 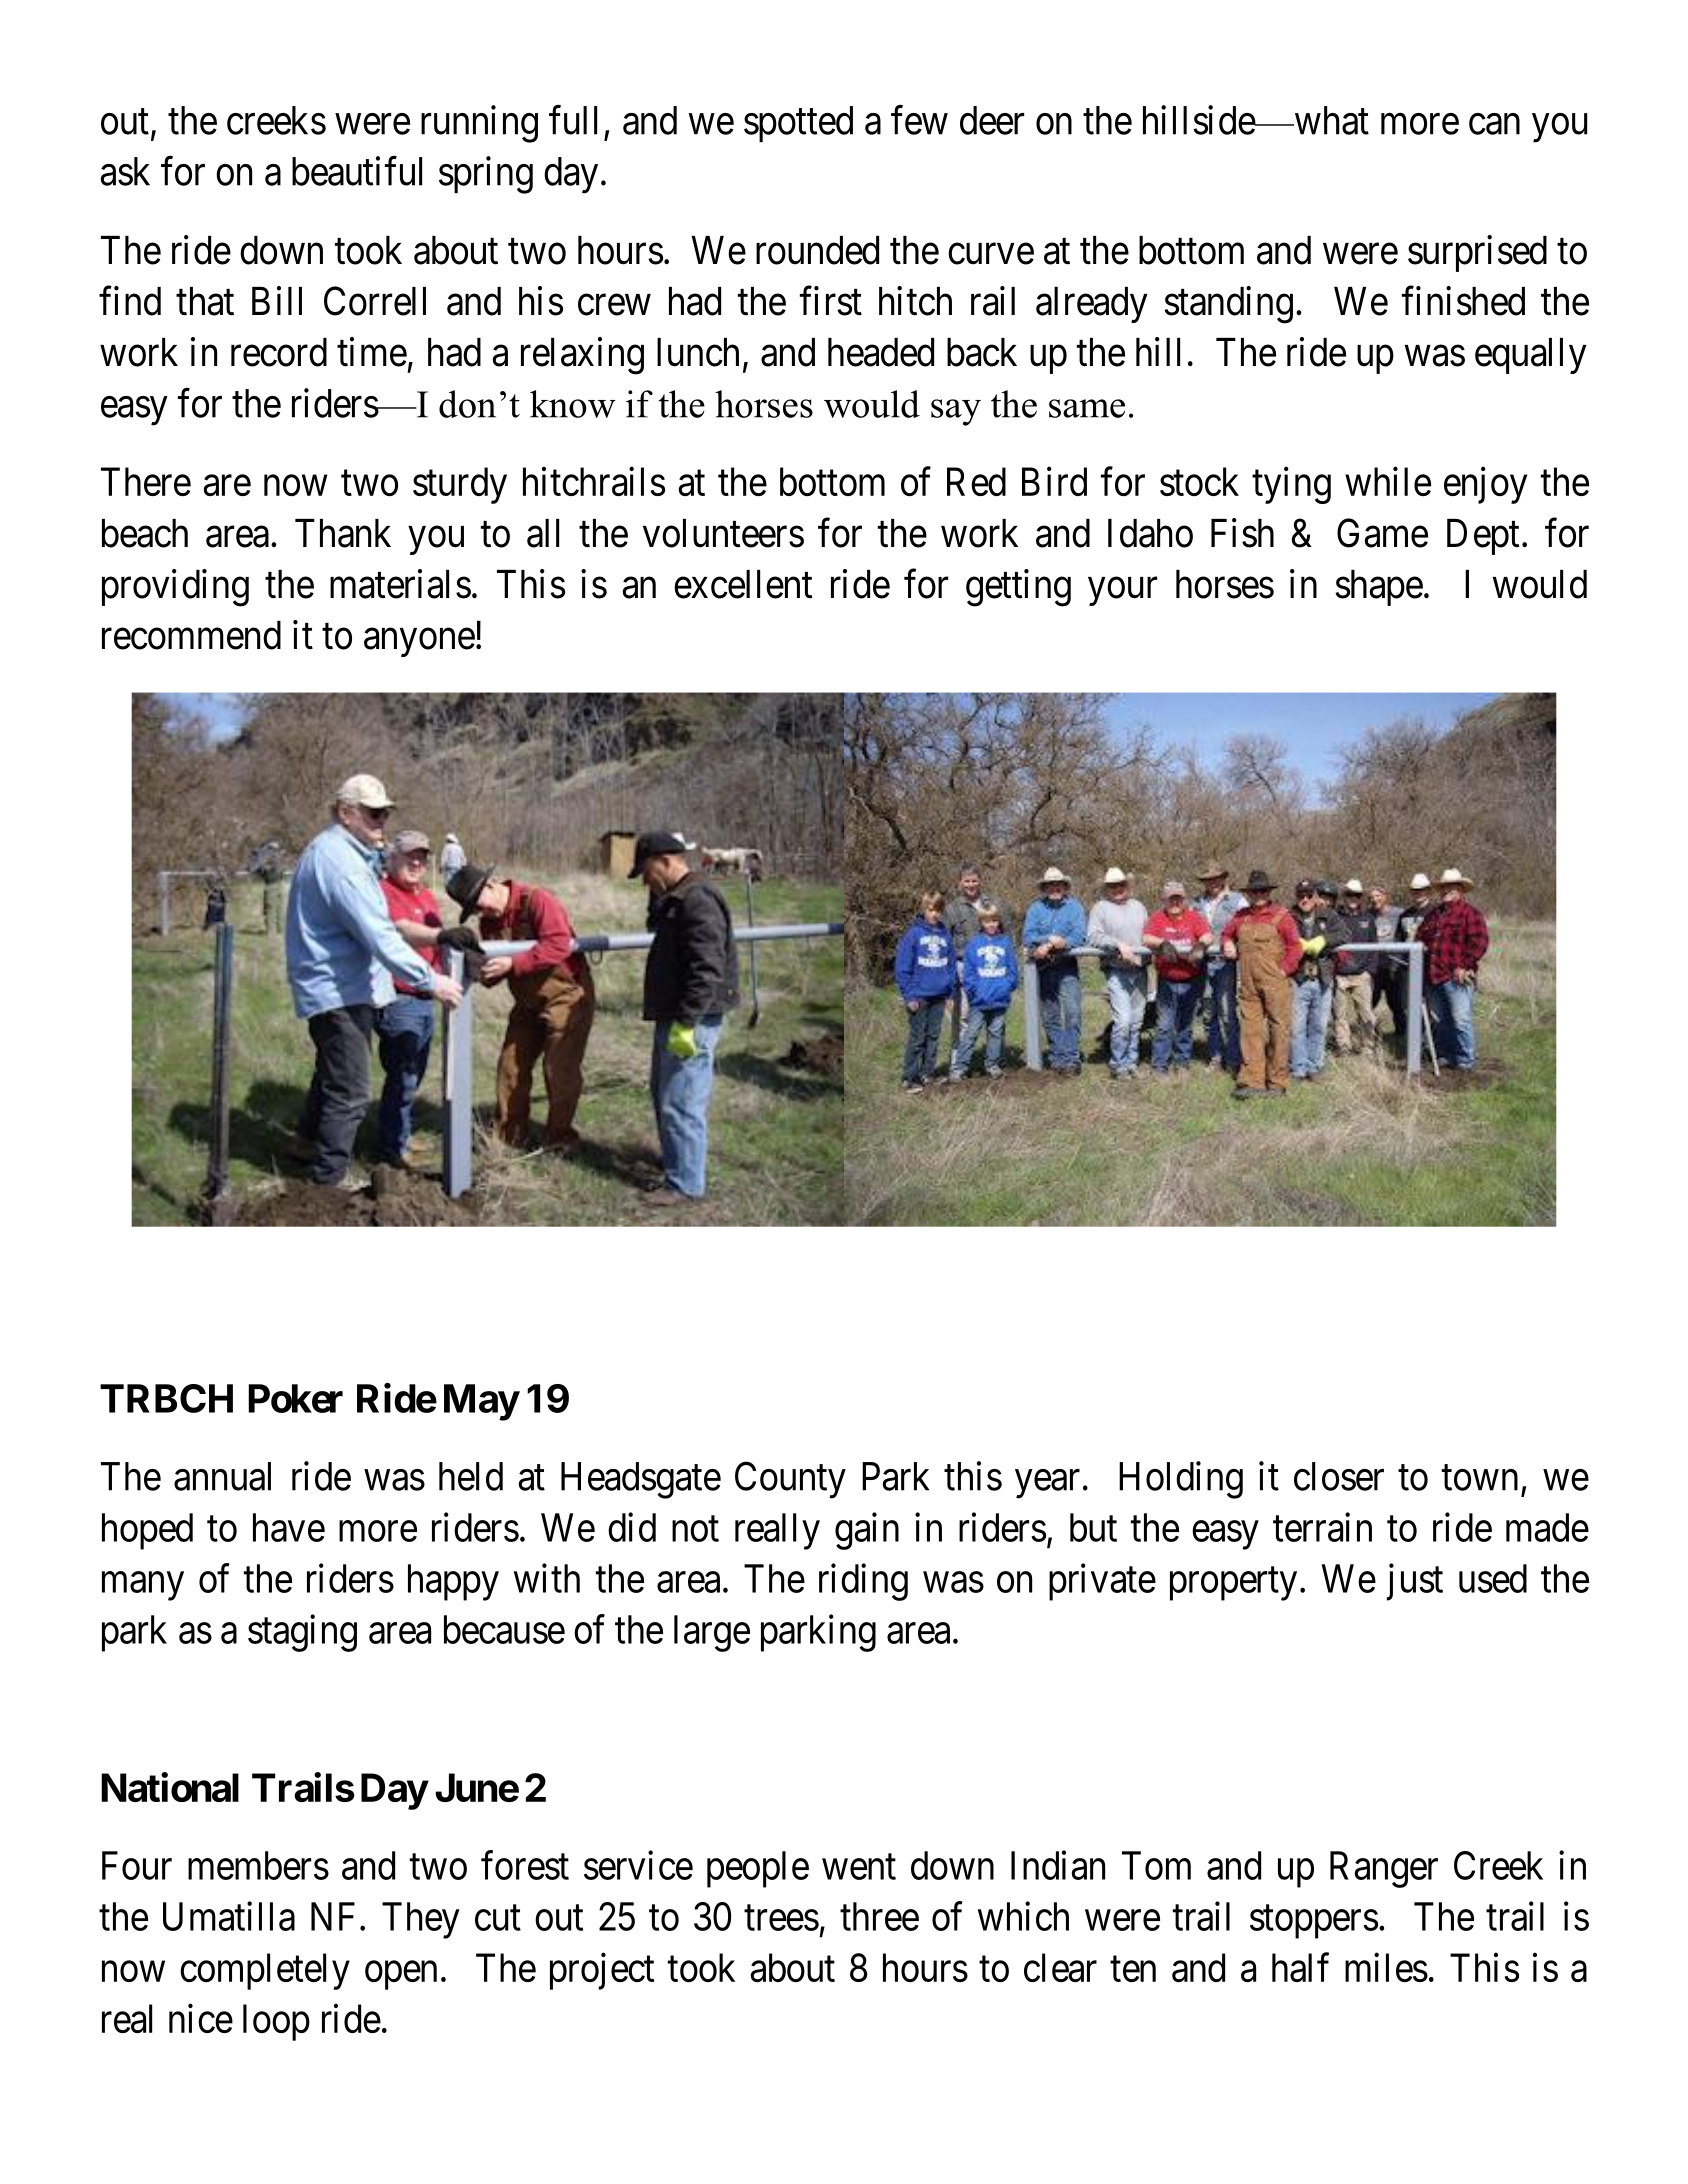 What do you see at coordinates (419, 643) in the screenshot?
I see `anyone` at bounding box center [419, 643].
